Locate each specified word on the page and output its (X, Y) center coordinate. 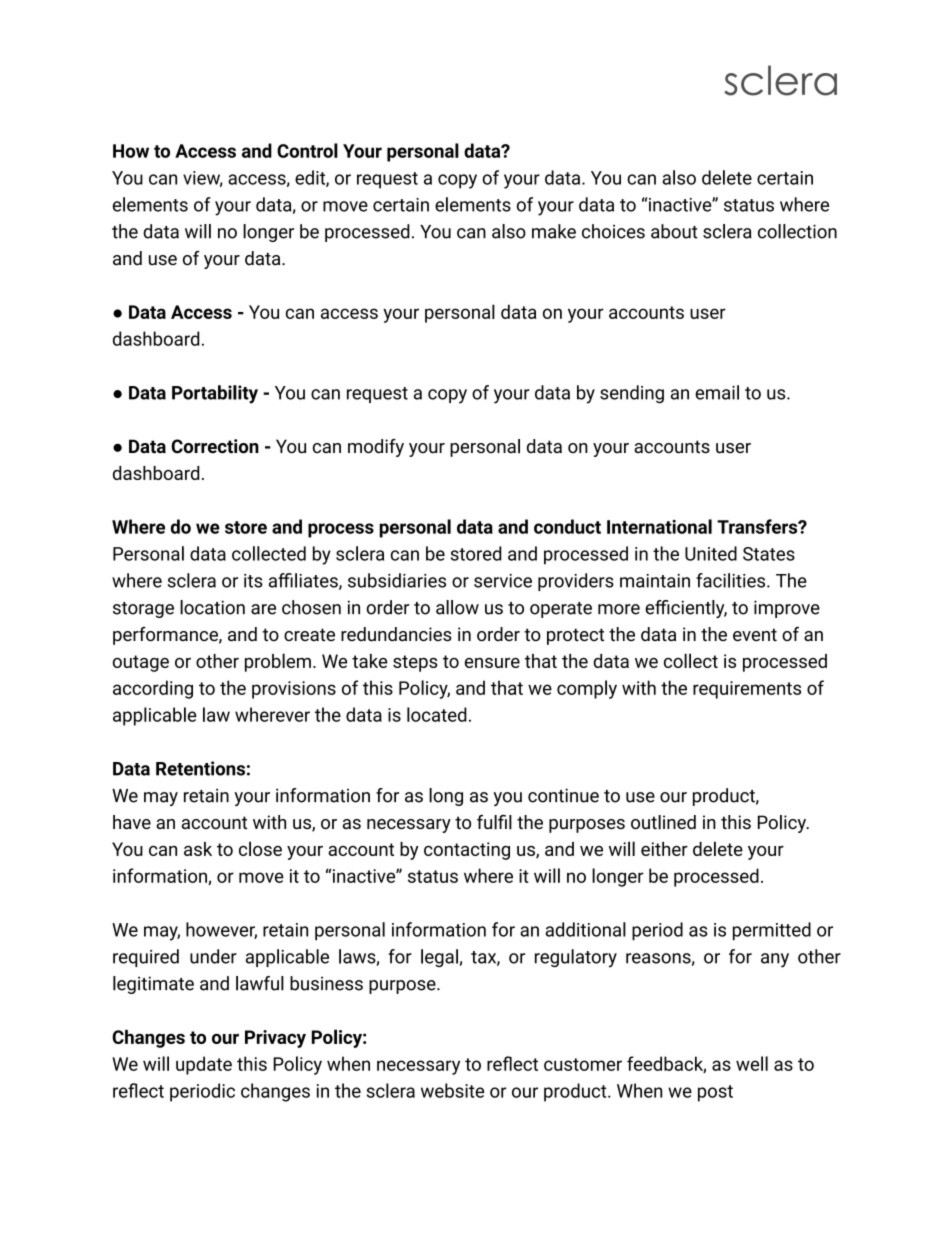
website (452, 1090)
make (554, 231)
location (212, 607)
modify (376, 448)
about (674, 231)
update (204, 1065)
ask (198, 849)
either (664, 849)
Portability (215, 394)
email (717, 392)
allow (457, 607)
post (715, 1093)
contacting (467, 851)
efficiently (686, 609)
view (203, 179)
